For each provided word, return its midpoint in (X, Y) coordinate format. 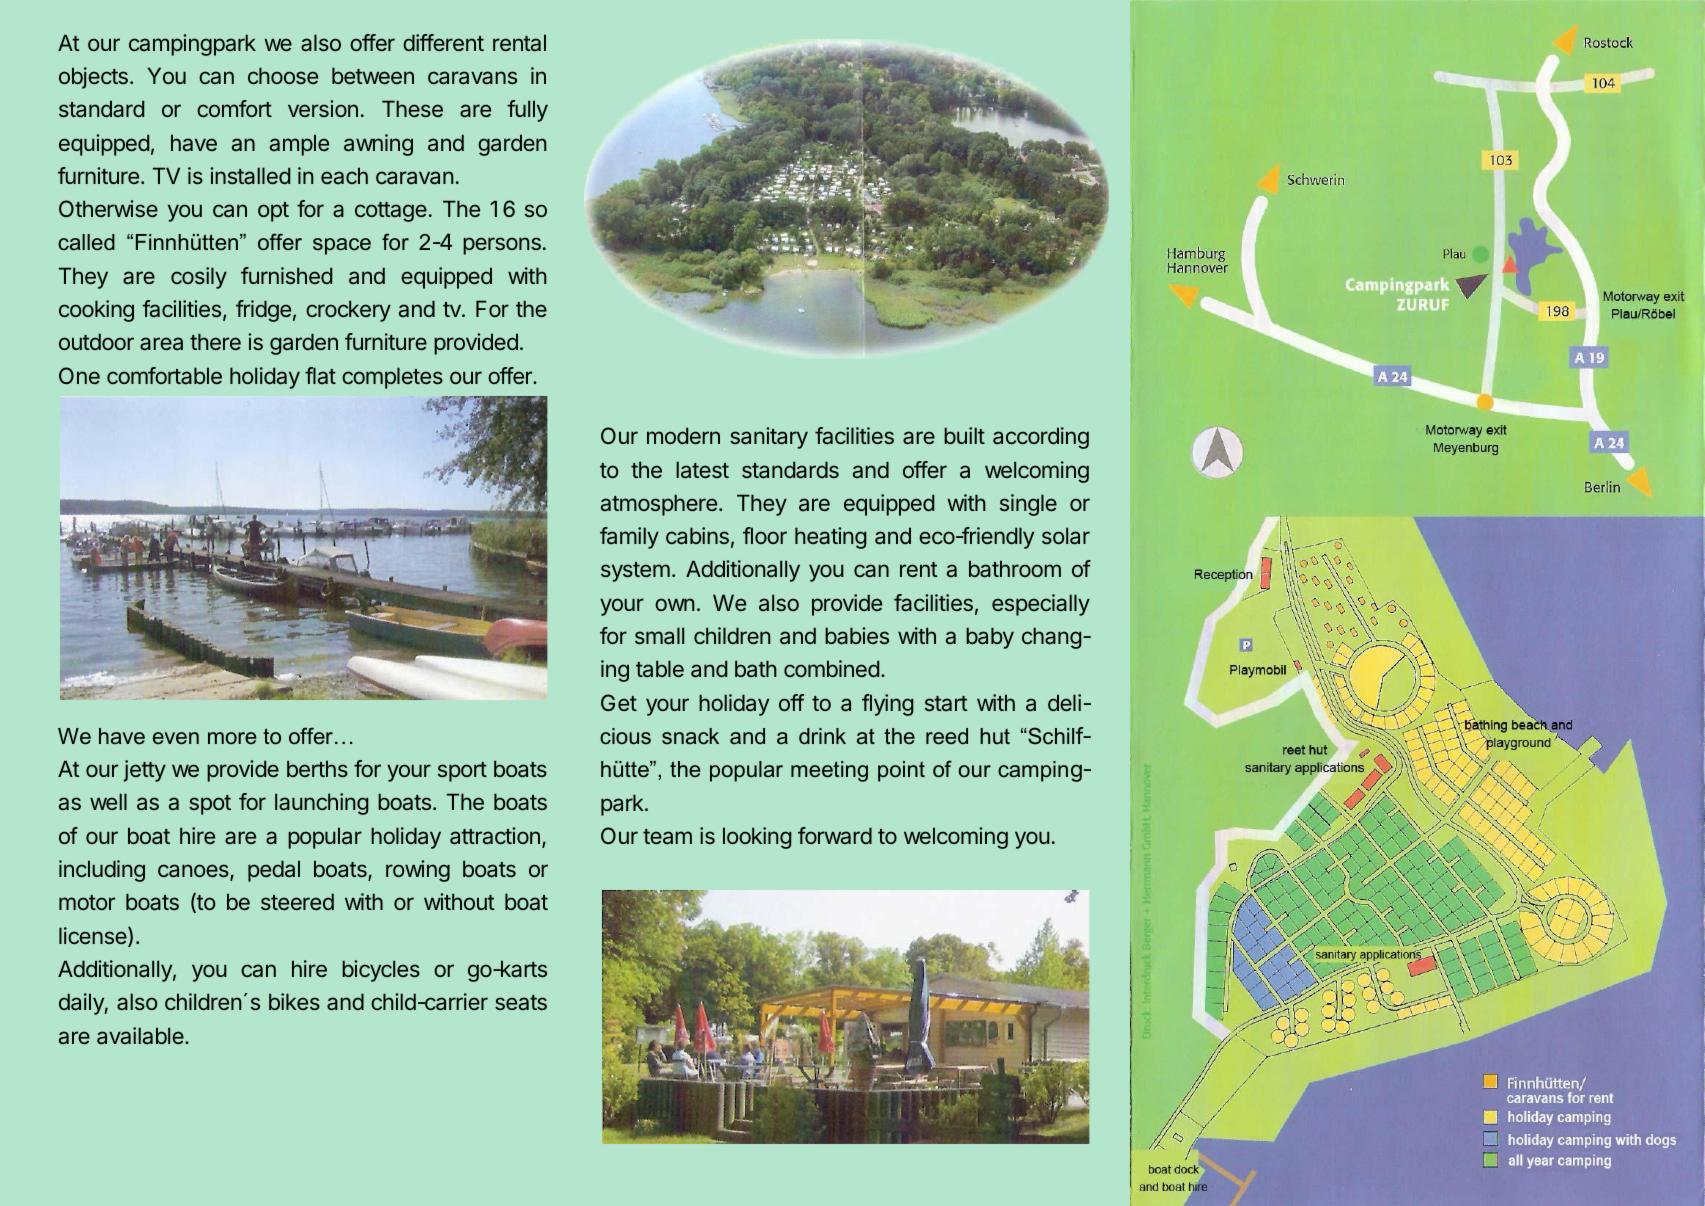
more (232, 738)
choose (283, 75)
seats (521, 1002)
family (629, 538)
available (141, 1036)
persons (502, 246)
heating (830, 538)
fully (527, 111)
